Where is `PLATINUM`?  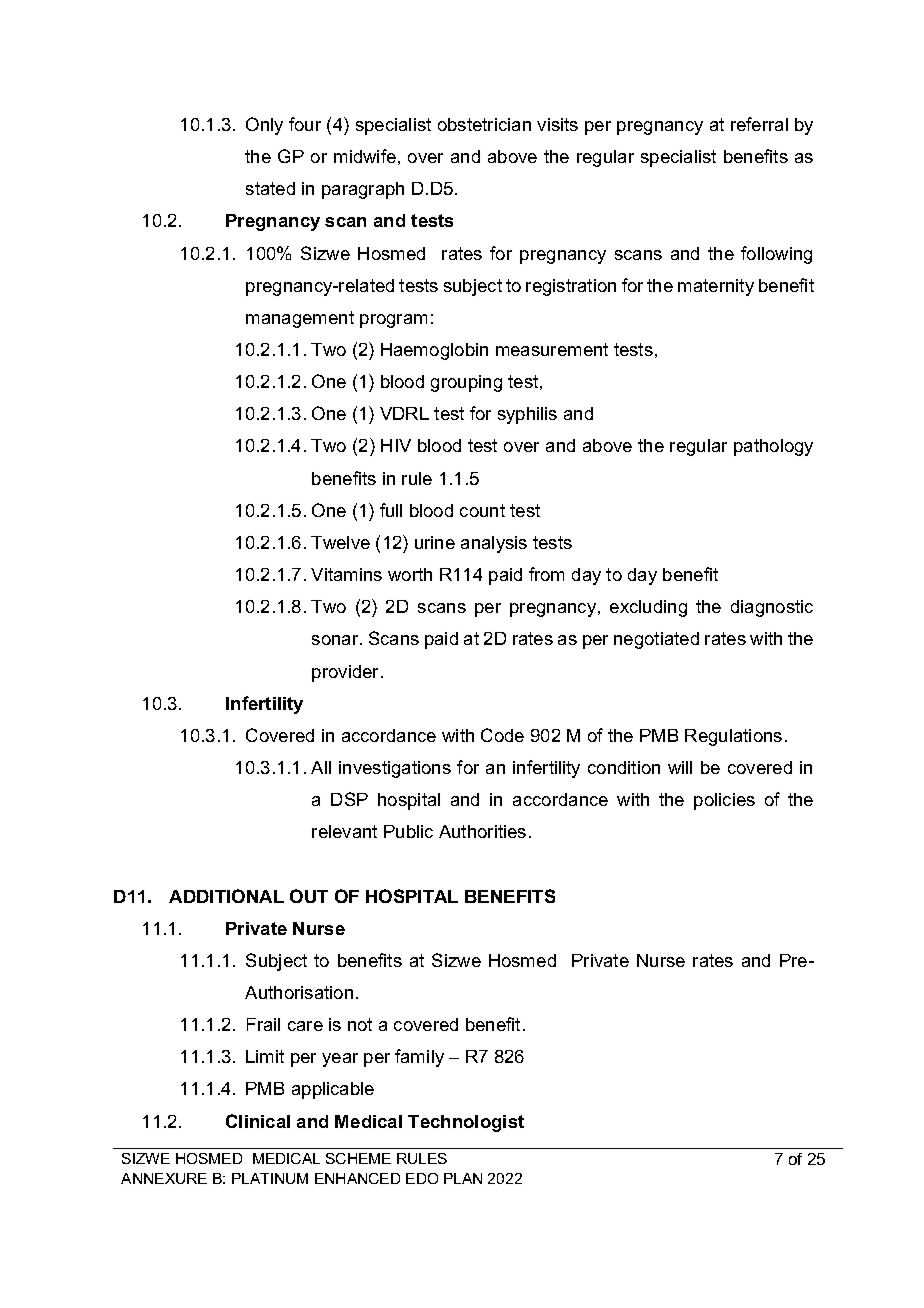
PLATINUM is located at coordinates (270, 1178).
